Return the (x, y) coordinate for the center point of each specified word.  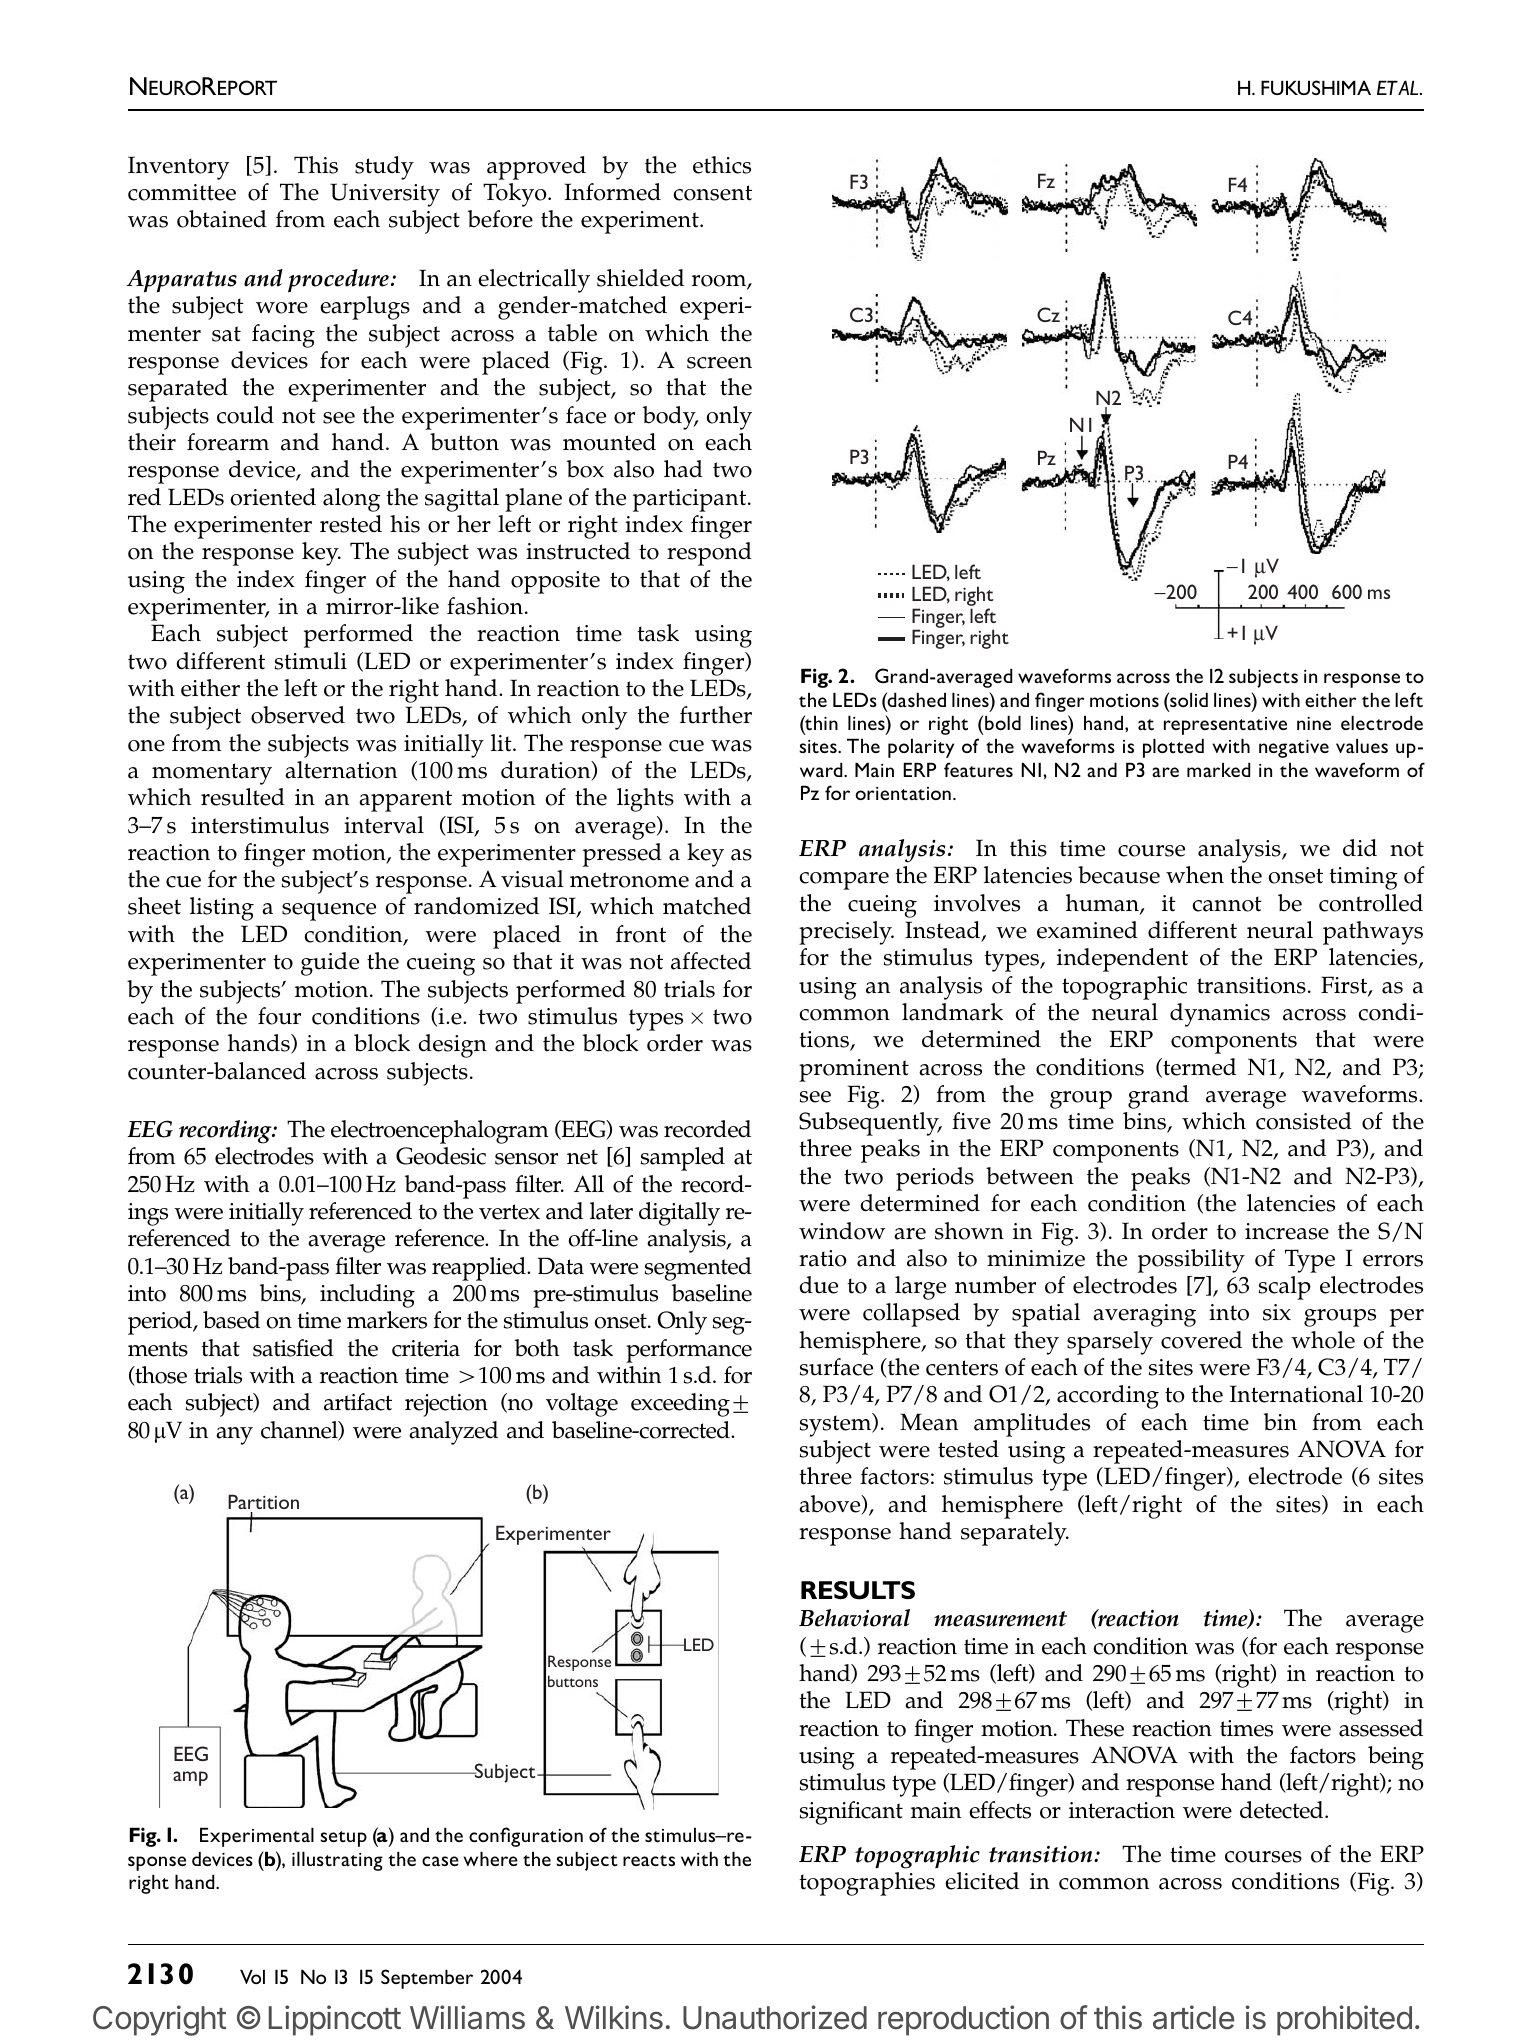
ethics (722, 165)
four (279, 1016)
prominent (854, 1070)
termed (1198, 1068)
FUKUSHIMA (1316, 87)
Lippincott (335, 2020)
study (384, 168)
